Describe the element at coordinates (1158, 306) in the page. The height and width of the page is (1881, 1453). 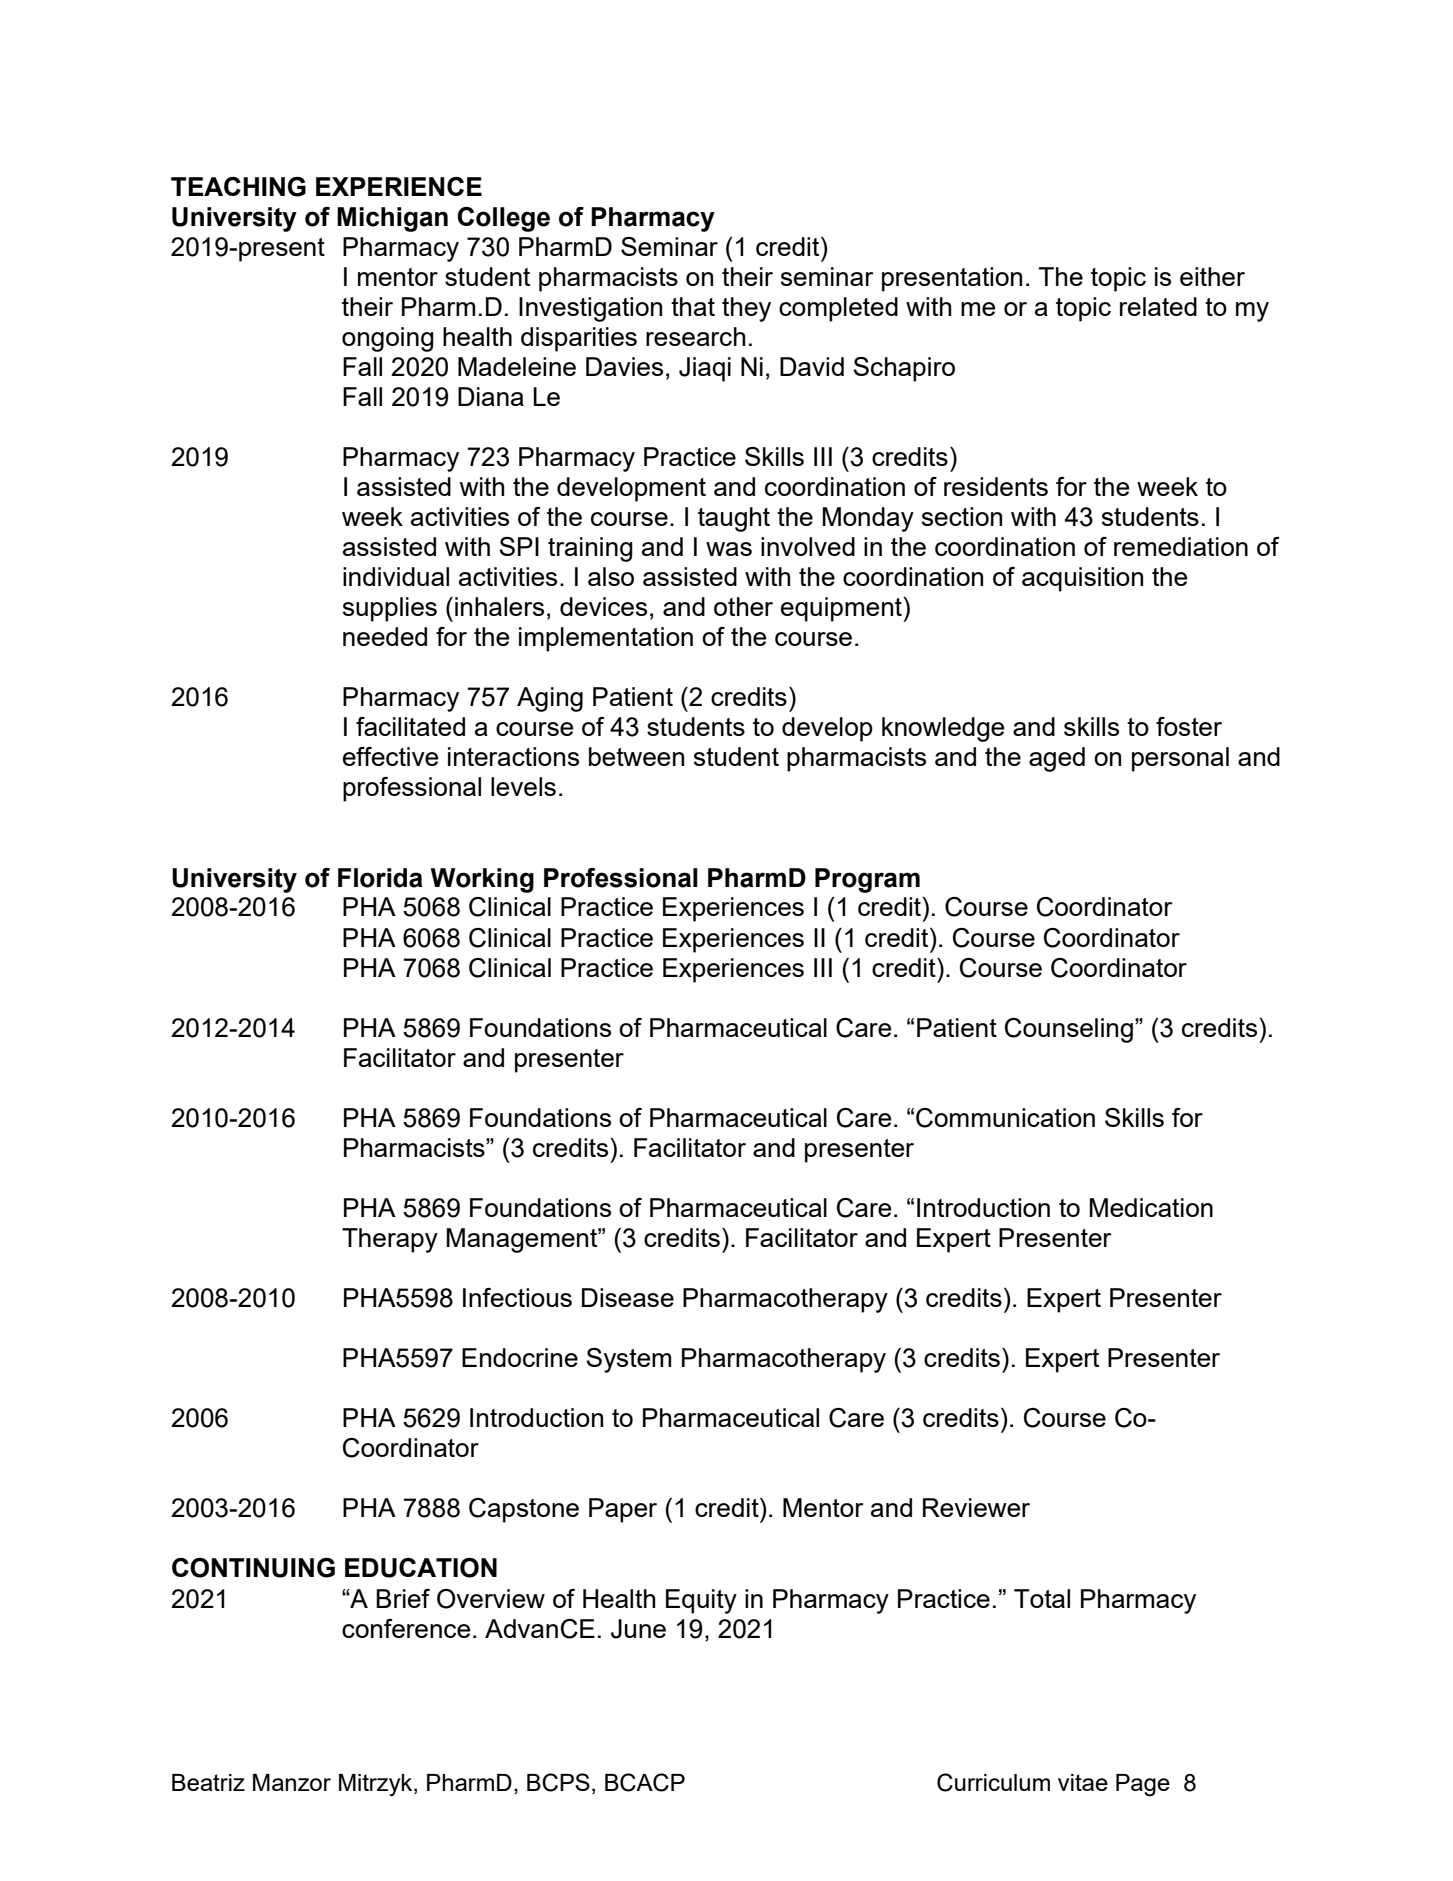
I see `related` at that location.
